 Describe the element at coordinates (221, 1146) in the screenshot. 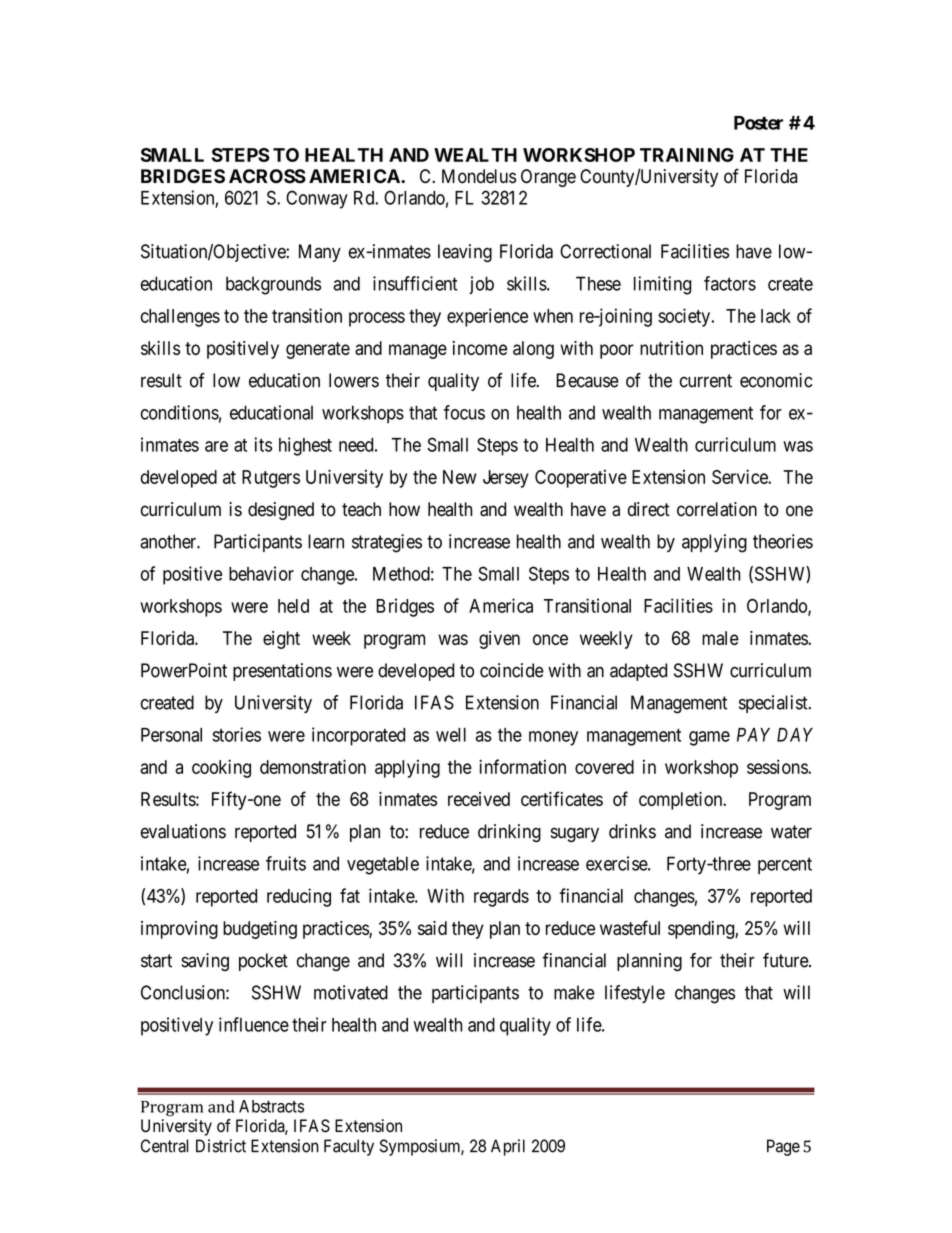

I see `District` at that location.
